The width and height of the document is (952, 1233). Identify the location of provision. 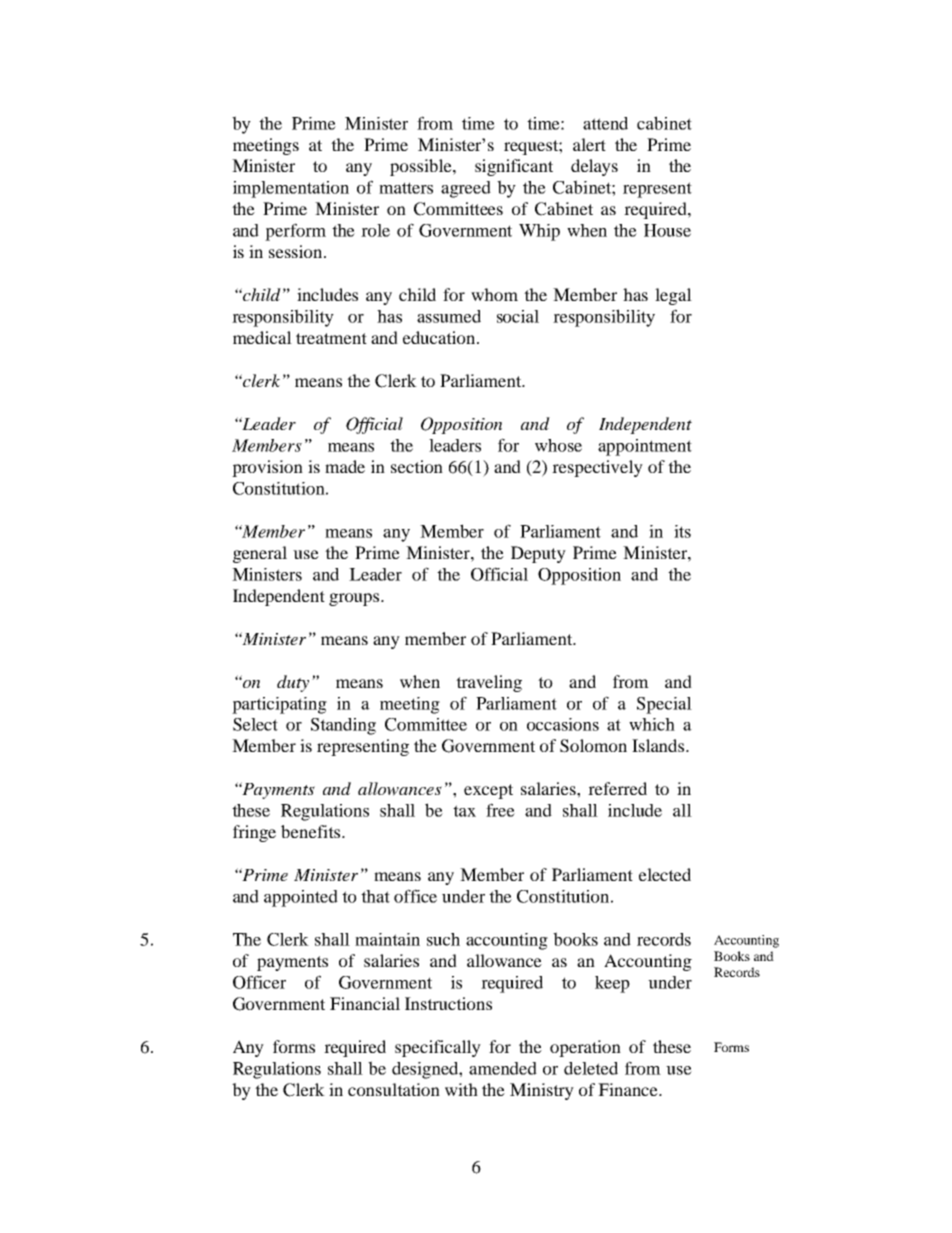
(267, 468).
